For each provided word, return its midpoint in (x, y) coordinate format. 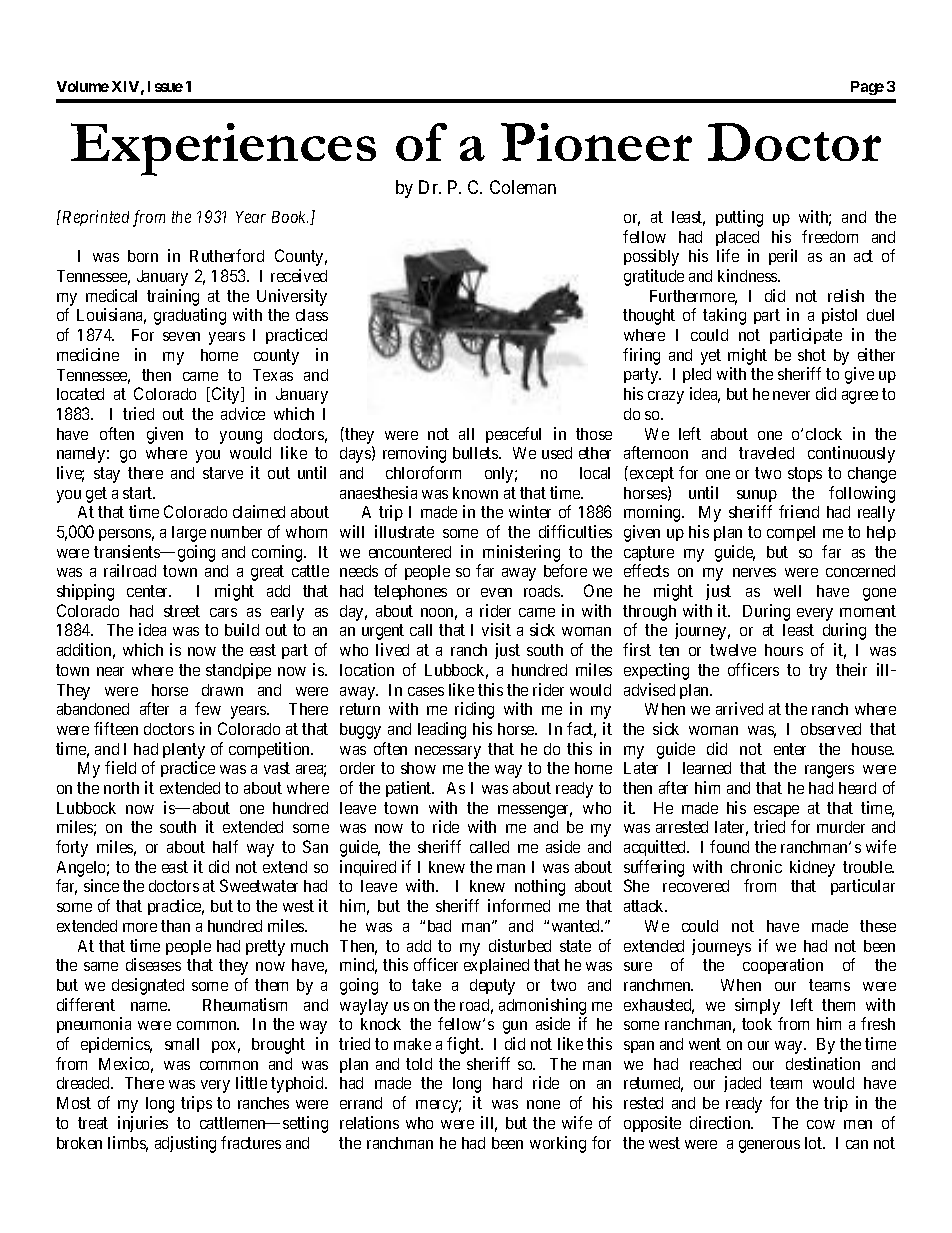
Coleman (523, 187)
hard (507, 1083)
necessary (448, 752)
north (121, 788)
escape (776, 811)
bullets (476, 453)
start (139, 493)
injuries (143, 1124)
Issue (165, 86)
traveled (766, 453)
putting (739, 218)
